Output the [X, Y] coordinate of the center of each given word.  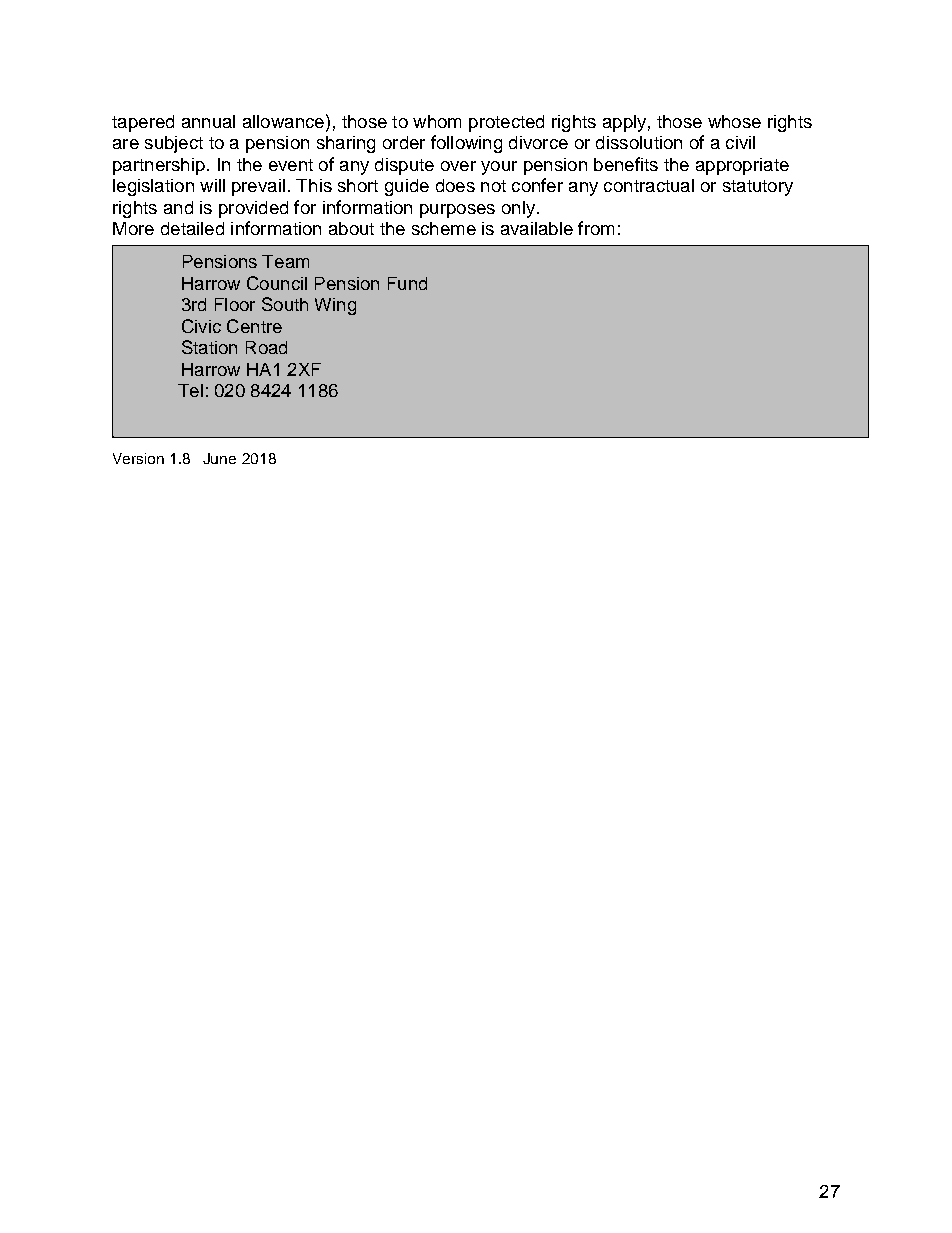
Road [266, 347]
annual [208, 121]
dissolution [639, 142]
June [219, 458]
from [596, 228]
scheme [444, 228]
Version [138, 458]
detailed [192, 228]
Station [209, 347]
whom [437, 121]
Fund [407, 283]
